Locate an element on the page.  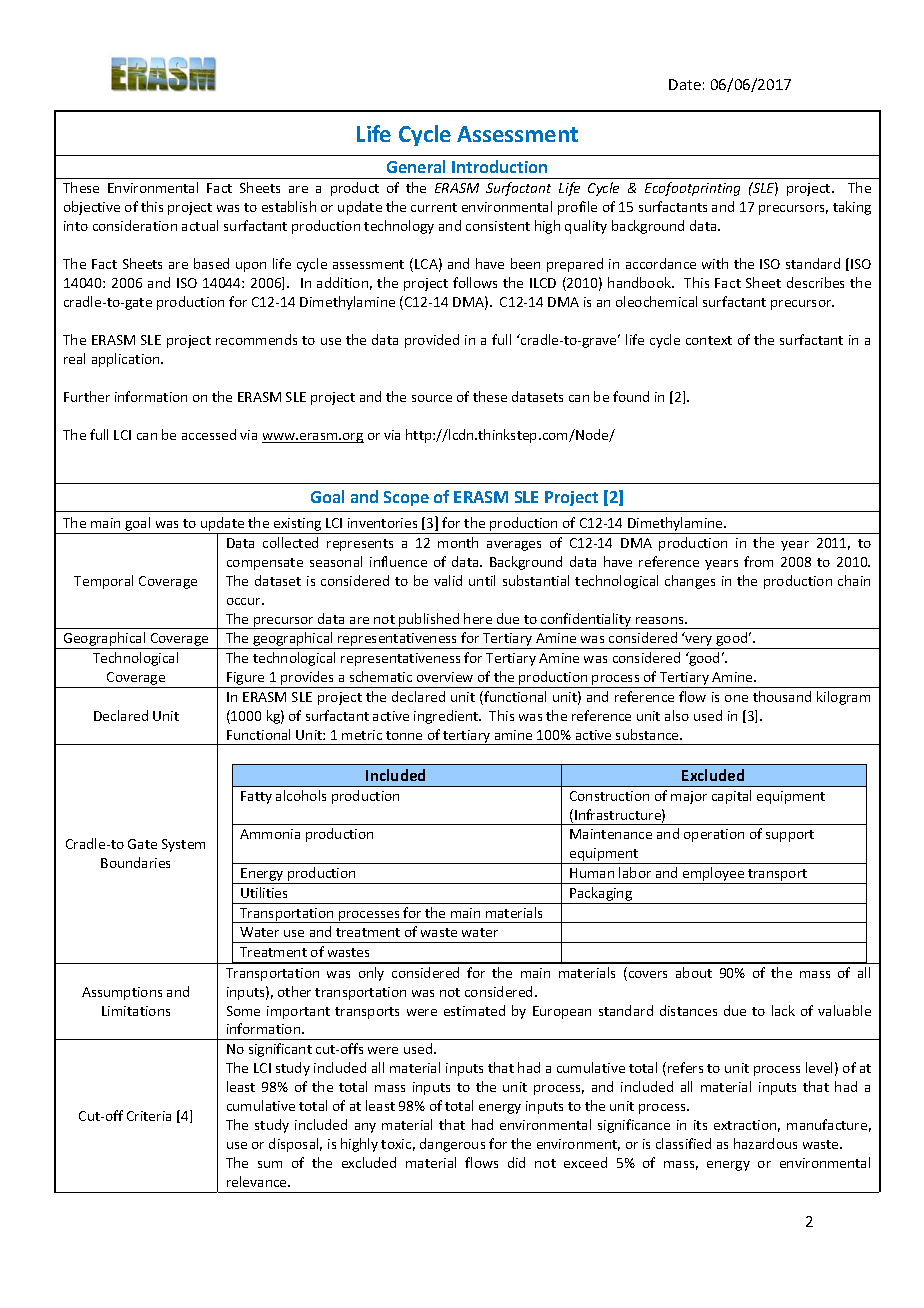
actual is located at coordinates (200, 225).
